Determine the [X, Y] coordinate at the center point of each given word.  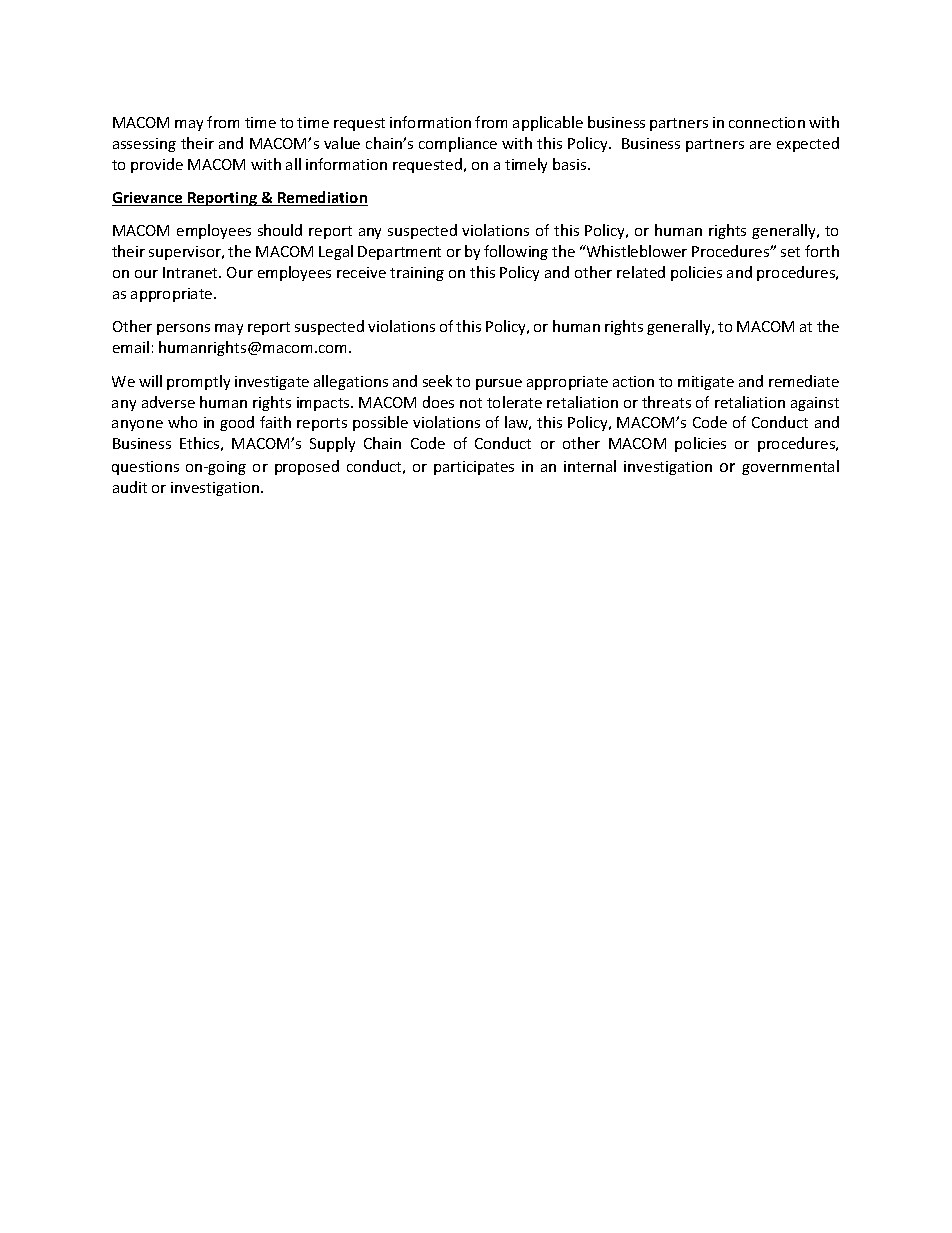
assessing [144, 145]
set [790, 252]
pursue [499, 384]
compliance [458, 144]
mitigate [706, 383]
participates [474, 468]
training [417, 274]
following [516, 252]
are [760, 145]
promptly [198, 382]
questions [145, 468]
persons [183, 329]
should [280, 230]
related [641, 272]
